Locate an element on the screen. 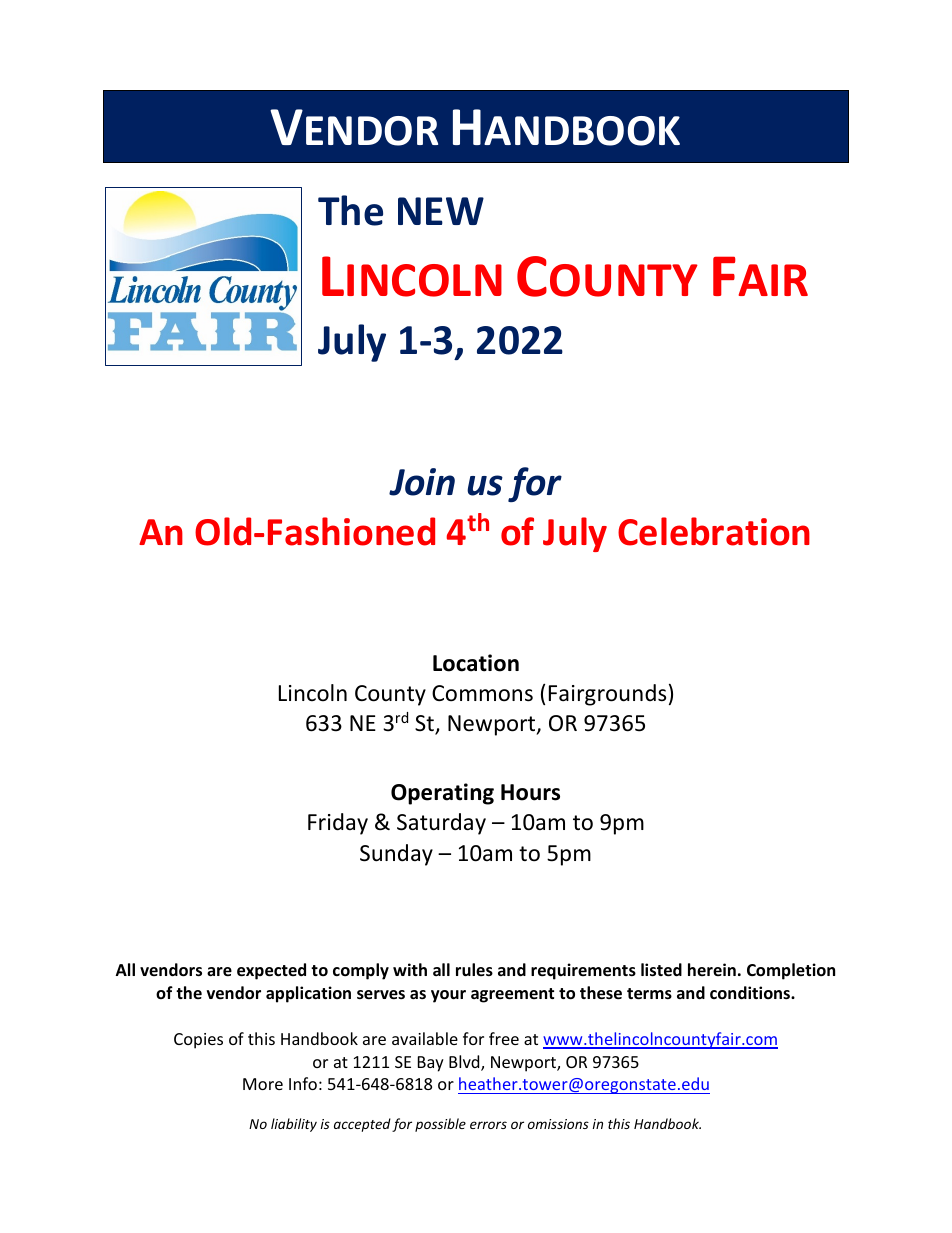 The width and height of the screenshot is (952, 1233). Join is located at coordinates (422, 482).
